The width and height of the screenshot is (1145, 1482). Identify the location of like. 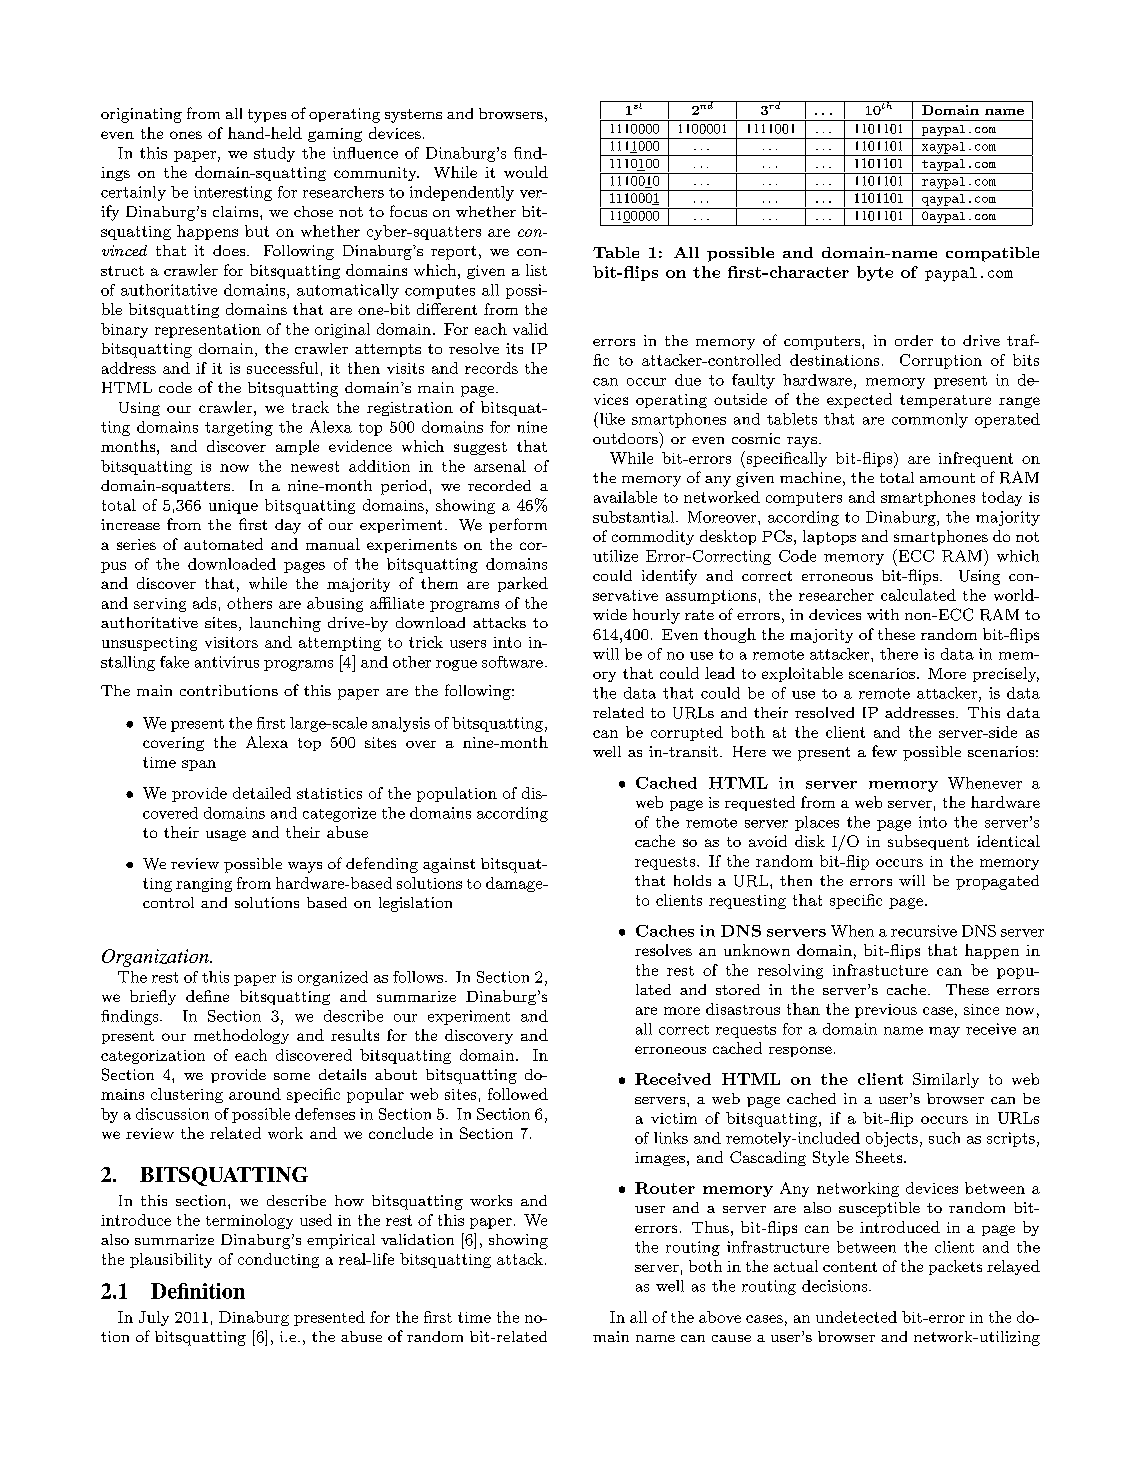
(612, 419).
